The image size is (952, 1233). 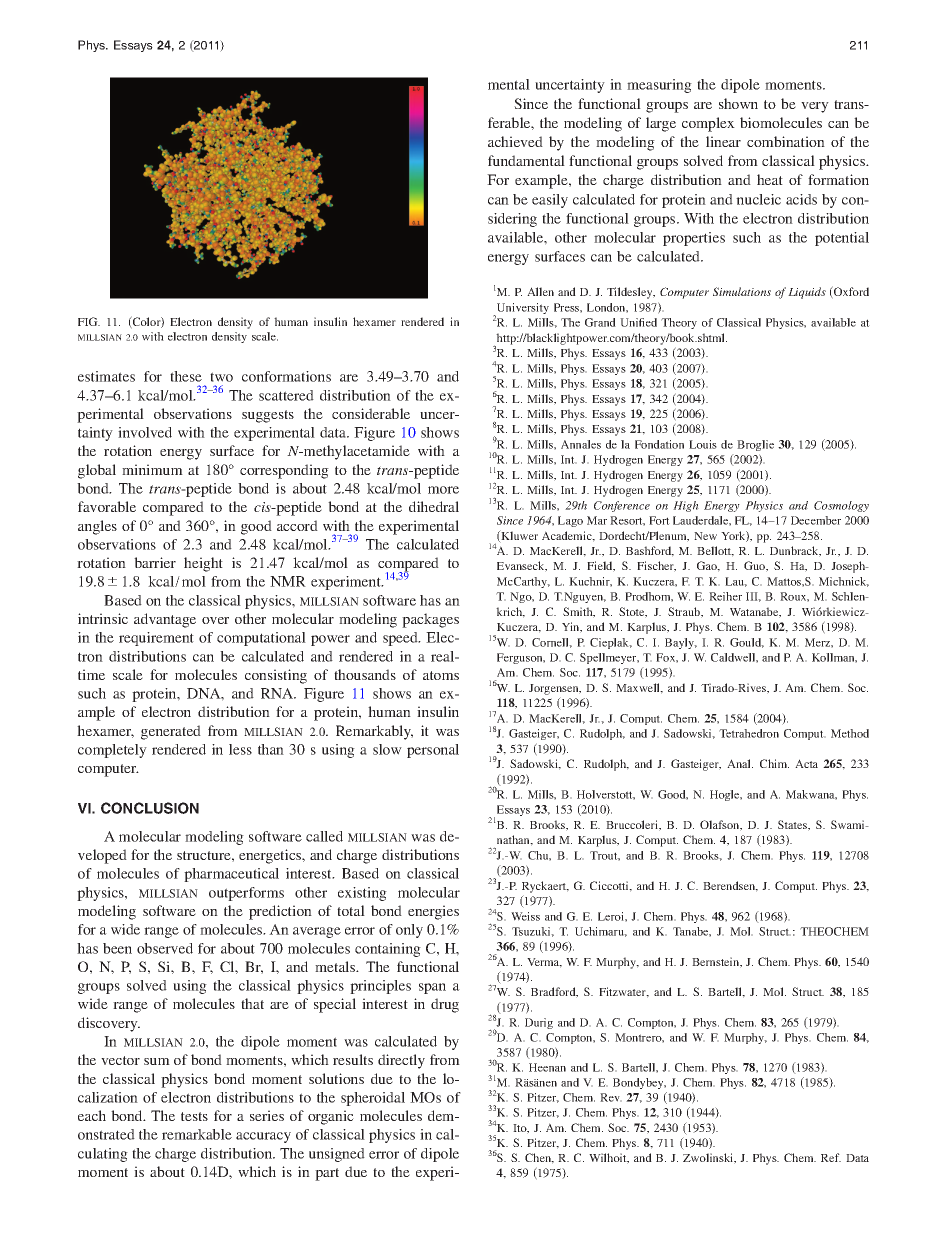 I want to click on easily, so click(x=550, y=201).
